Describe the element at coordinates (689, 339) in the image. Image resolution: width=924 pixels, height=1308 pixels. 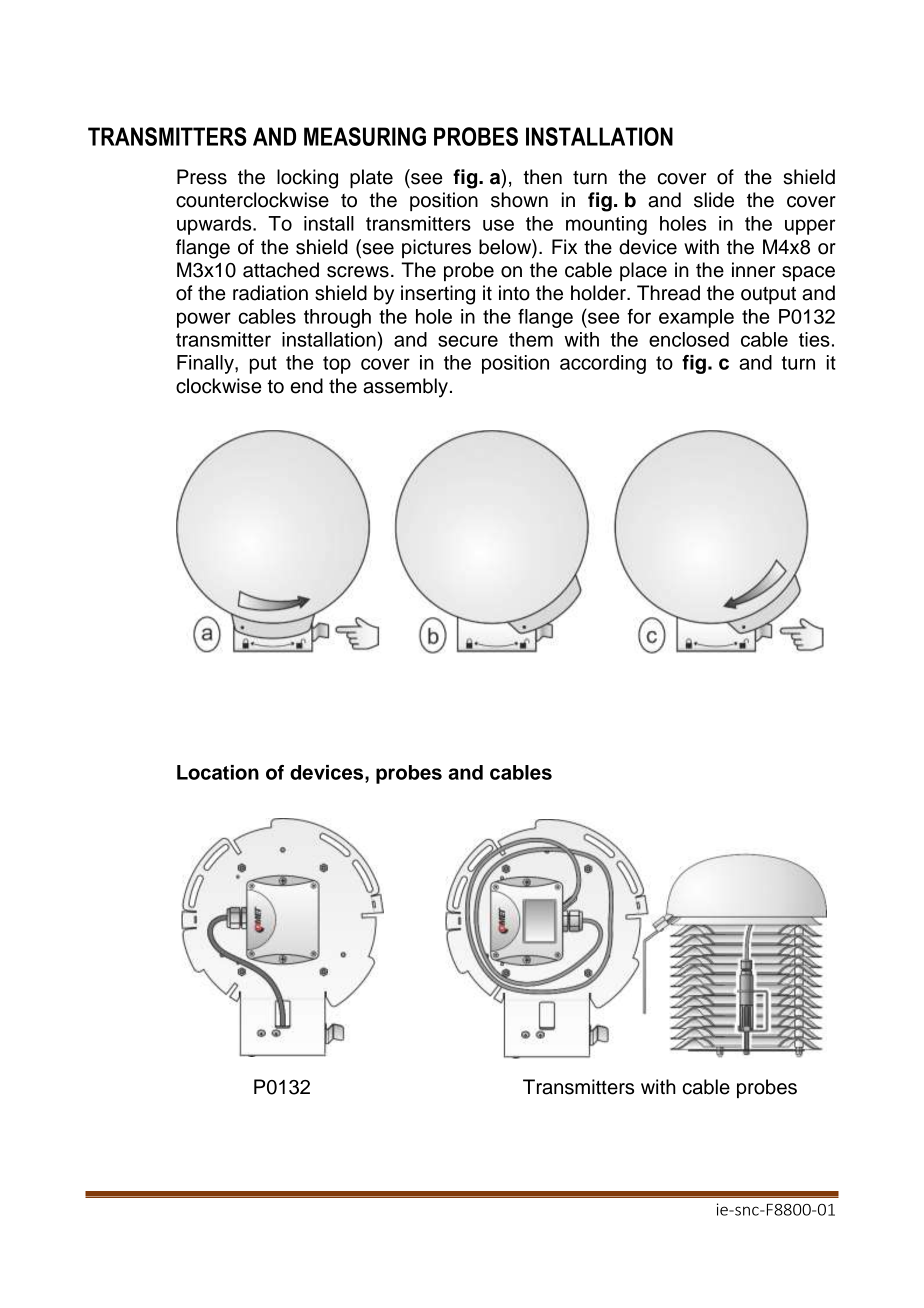
I see `enclosed` at that location.
